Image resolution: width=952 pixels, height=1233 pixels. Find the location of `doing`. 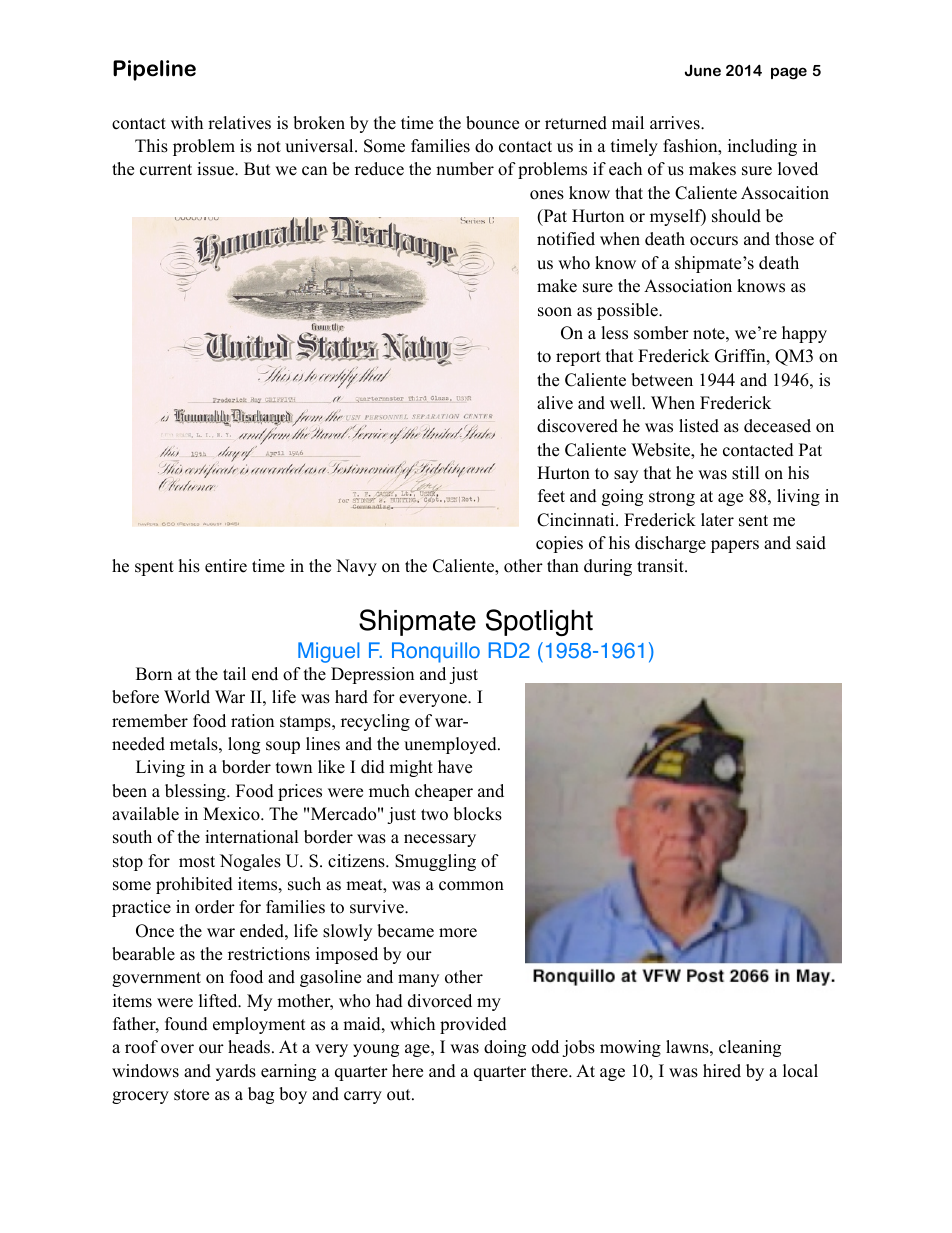

doing is located at coordinates (505, 1048).
